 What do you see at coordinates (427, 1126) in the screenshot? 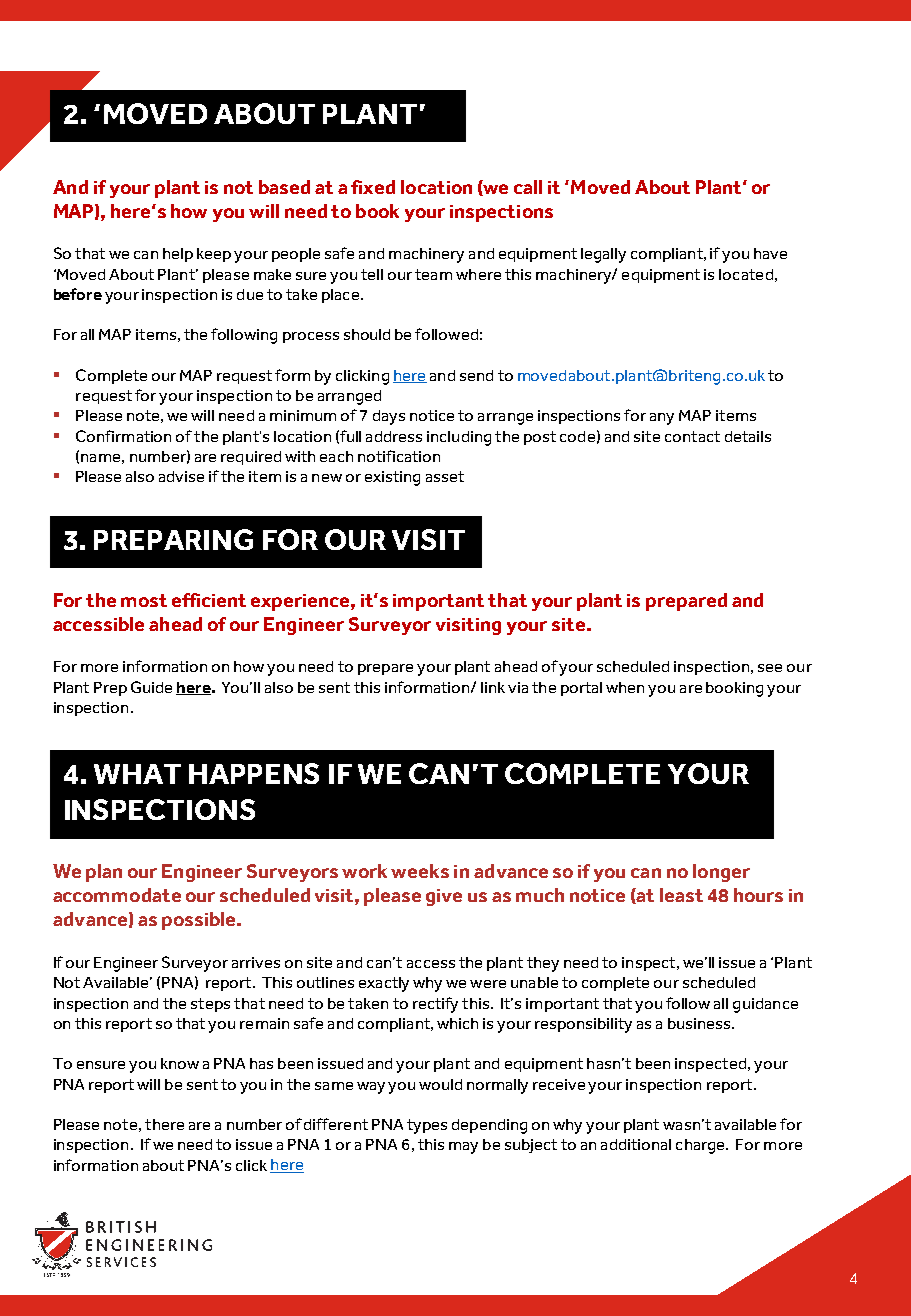
I see `types` at bounding box center [427, 1126].
